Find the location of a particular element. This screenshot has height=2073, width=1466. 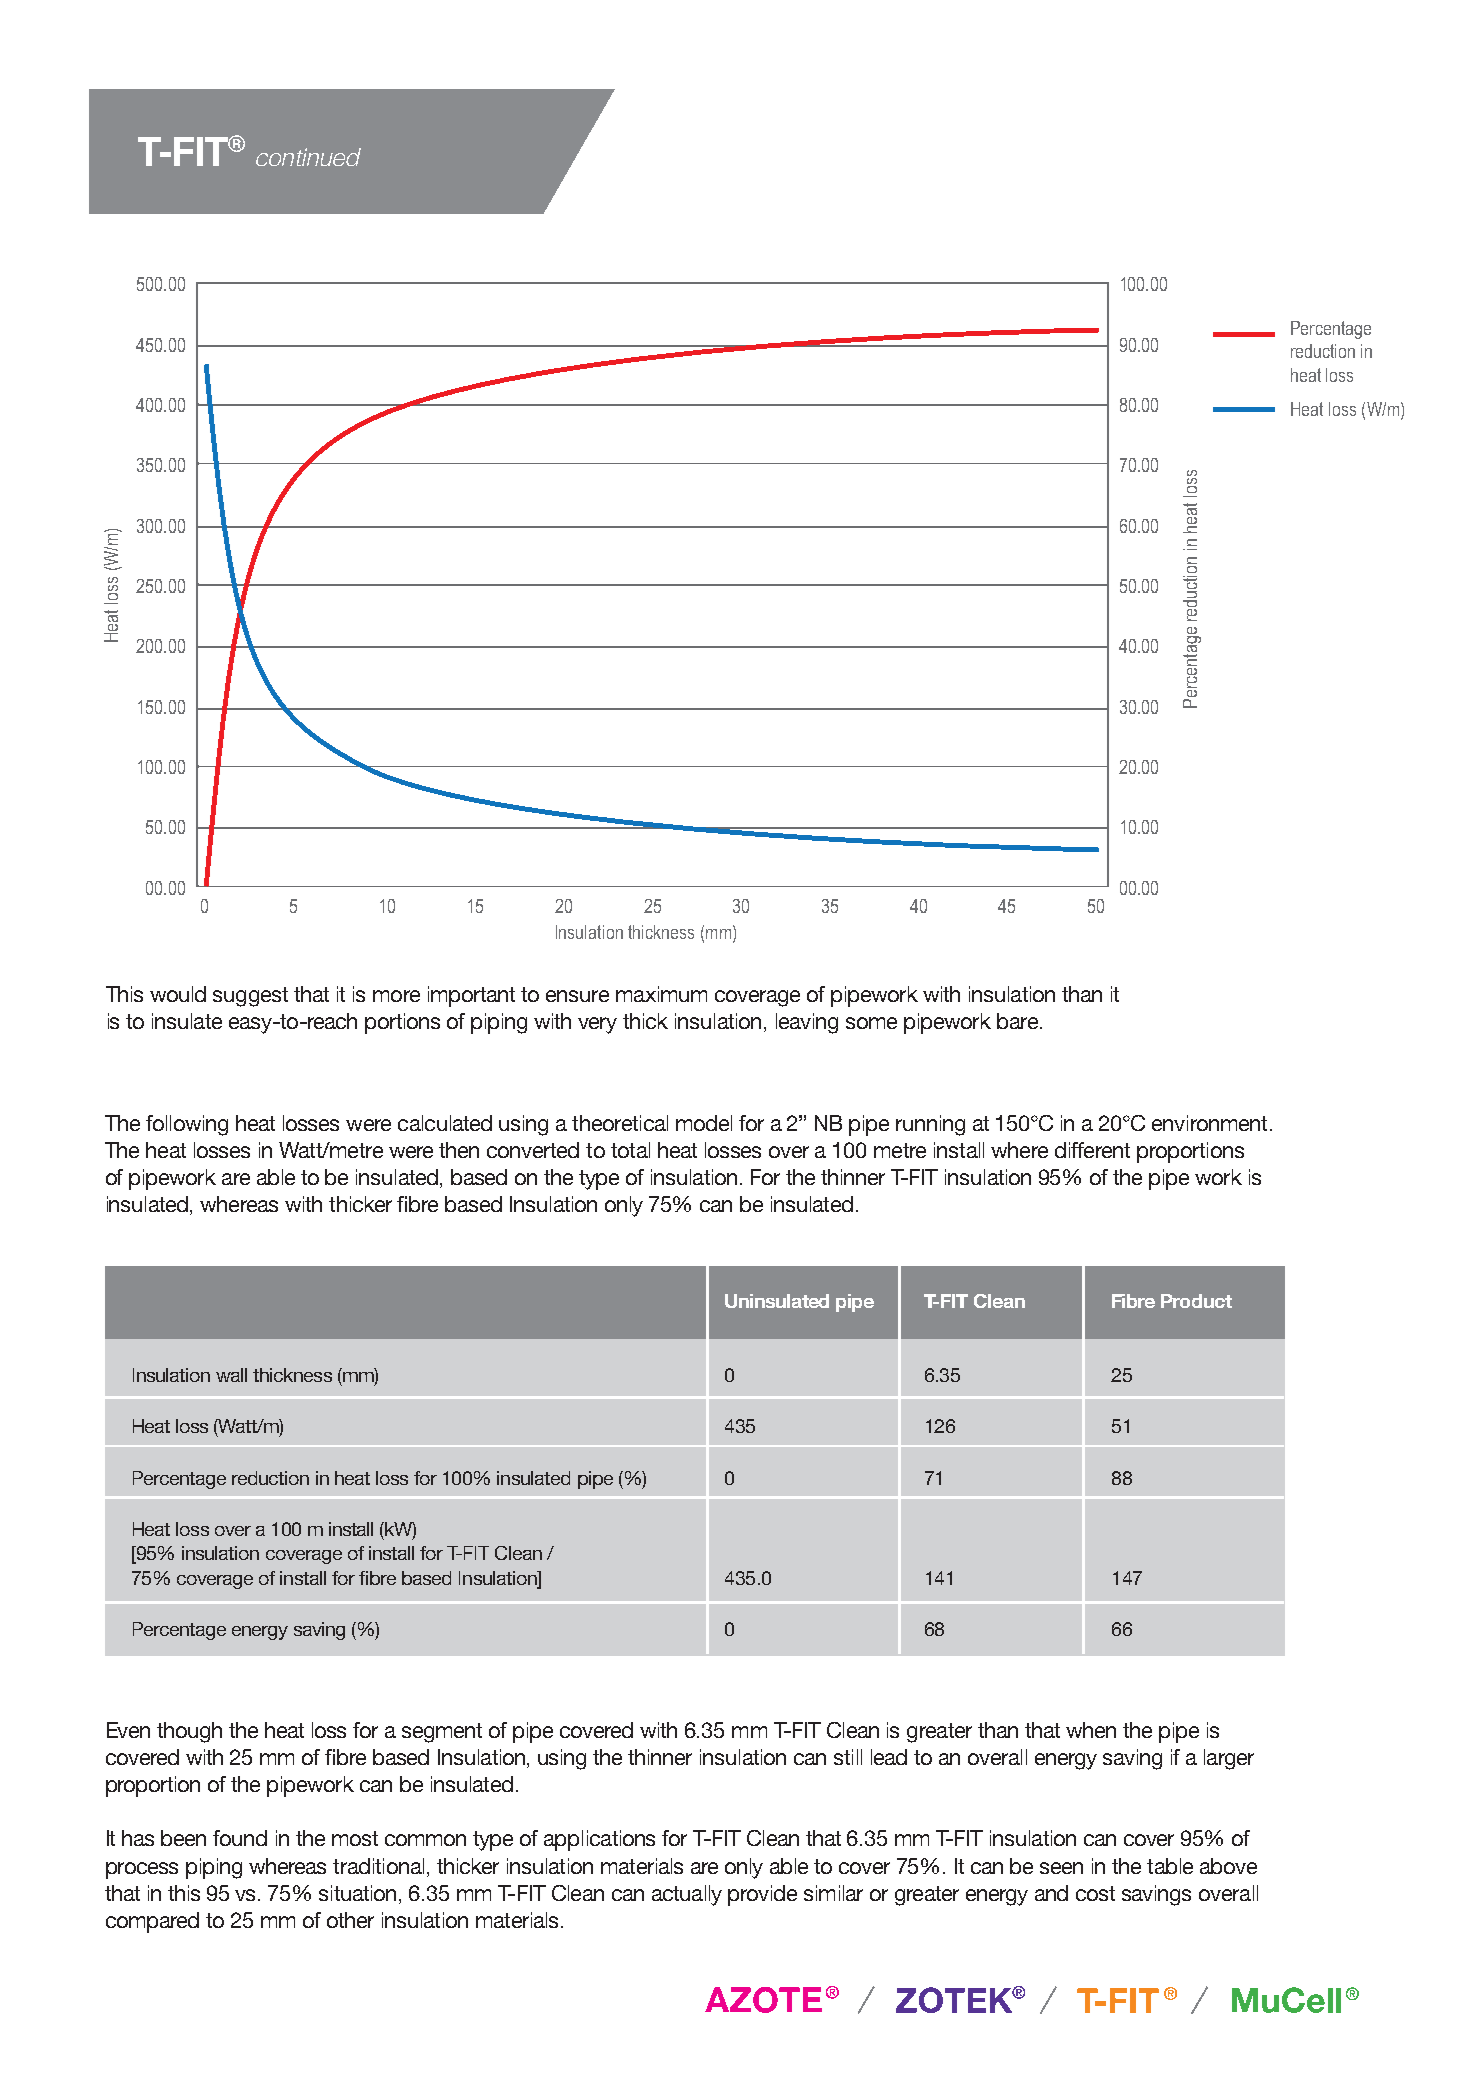

would is located at coordinates (178, 994).
